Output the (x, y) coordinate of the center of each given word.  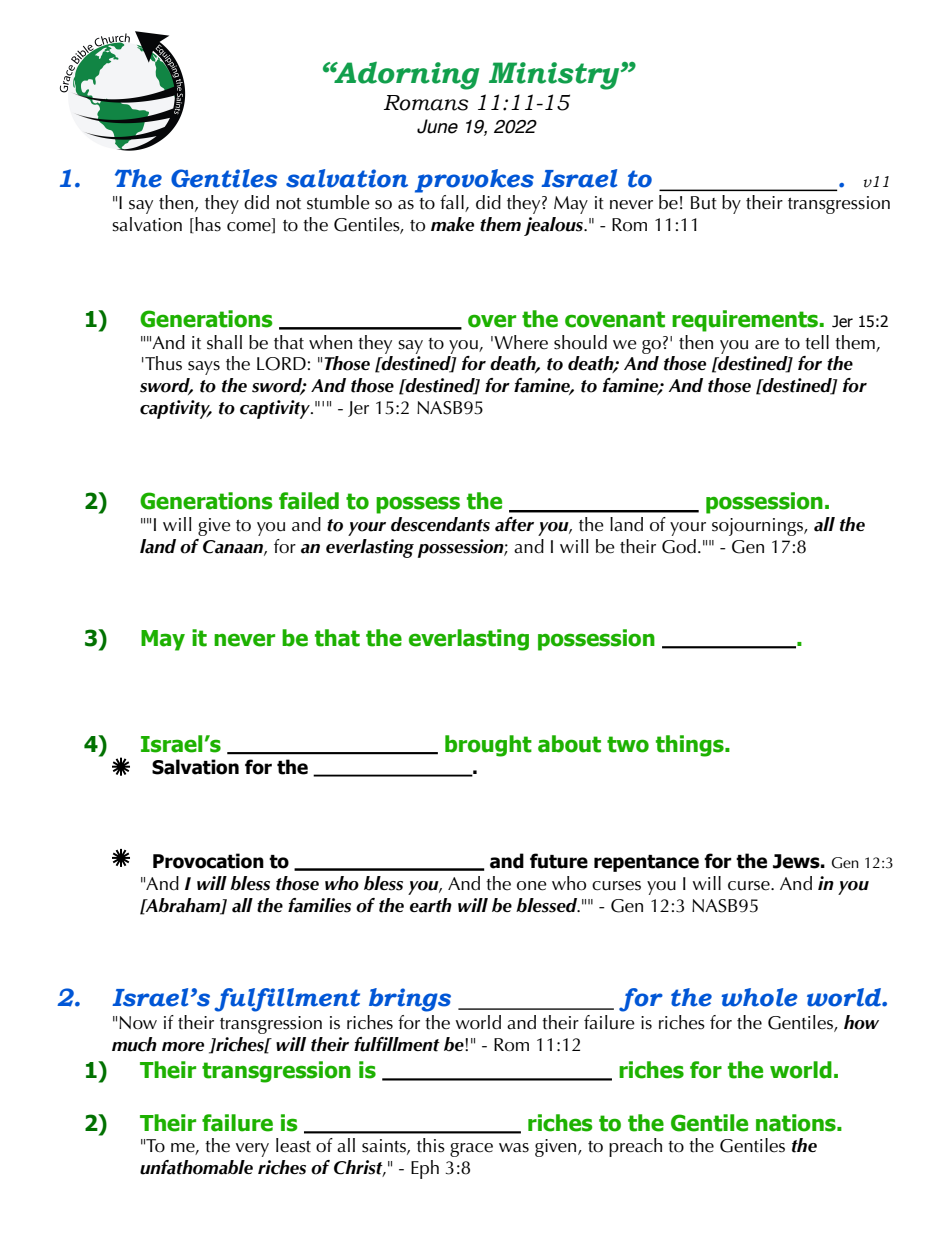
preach (635, 1147)
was (514, 1148)
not (288, 204)
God (679, 546)
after (514, 524)
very (252, 1150)
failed (309, 501)
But (704, 203)
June (437, 126)
